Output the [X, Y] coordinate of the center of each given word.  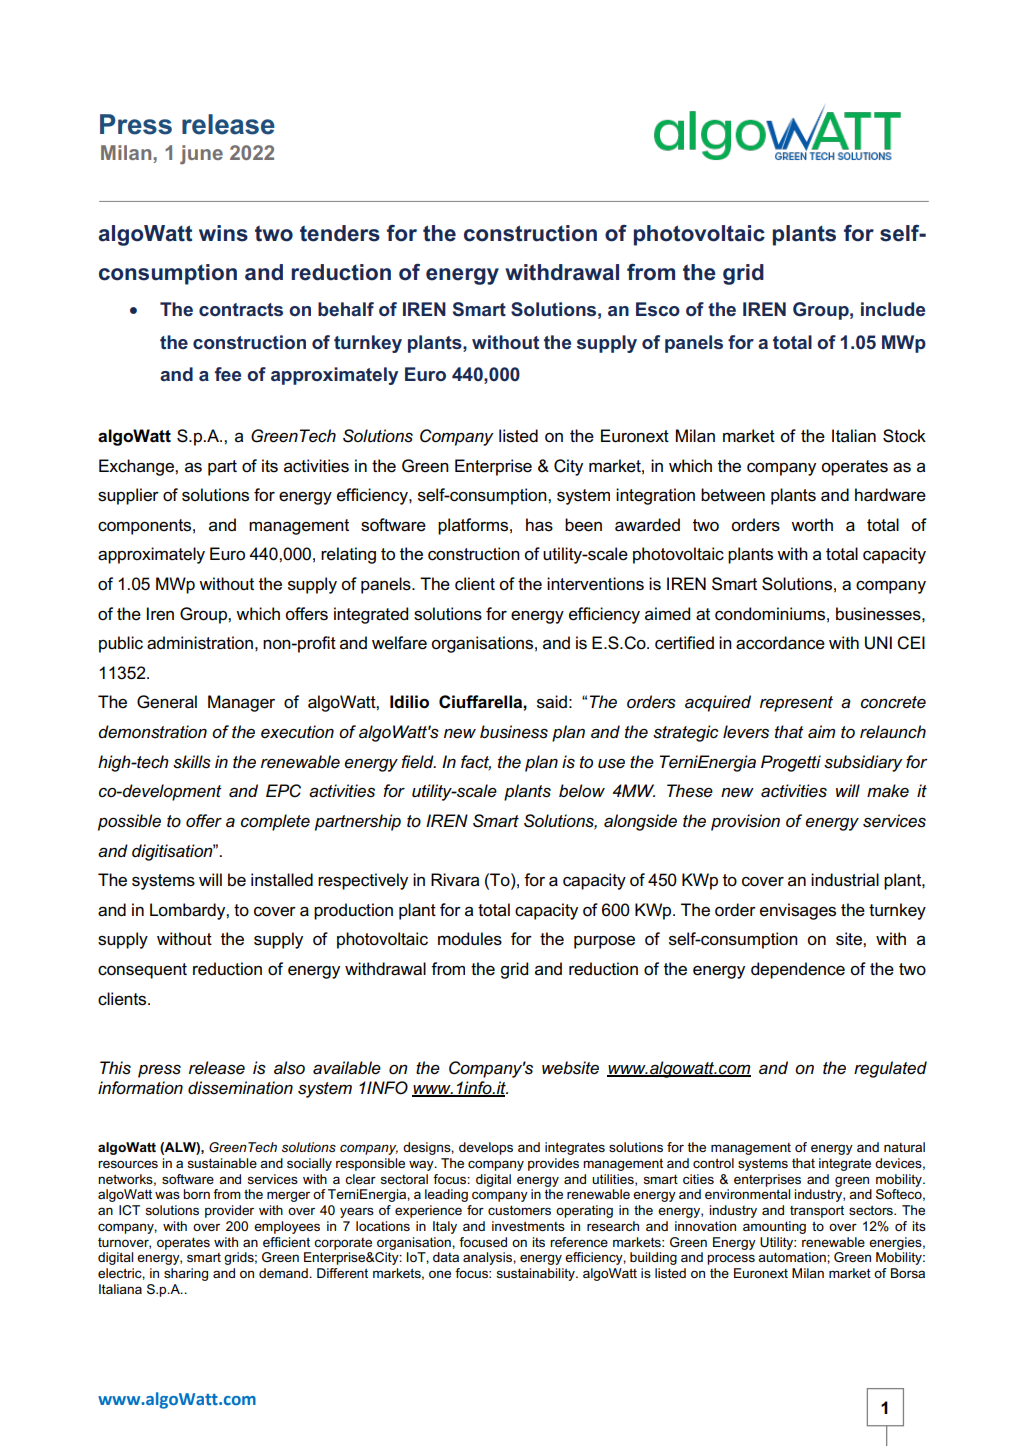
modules [470, 939]
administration [200, 643]
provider [229, 1211]
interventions [595, 584]
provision [745, 822]
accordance [780, 643]
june [201, 154]
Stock [904, 436]
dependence [798, 970]
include [893, 309]
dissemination [240, 1088]
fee [228, 374]
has [539, 525]
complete [275, 822]
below [582, 790]
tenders [340, 233]
